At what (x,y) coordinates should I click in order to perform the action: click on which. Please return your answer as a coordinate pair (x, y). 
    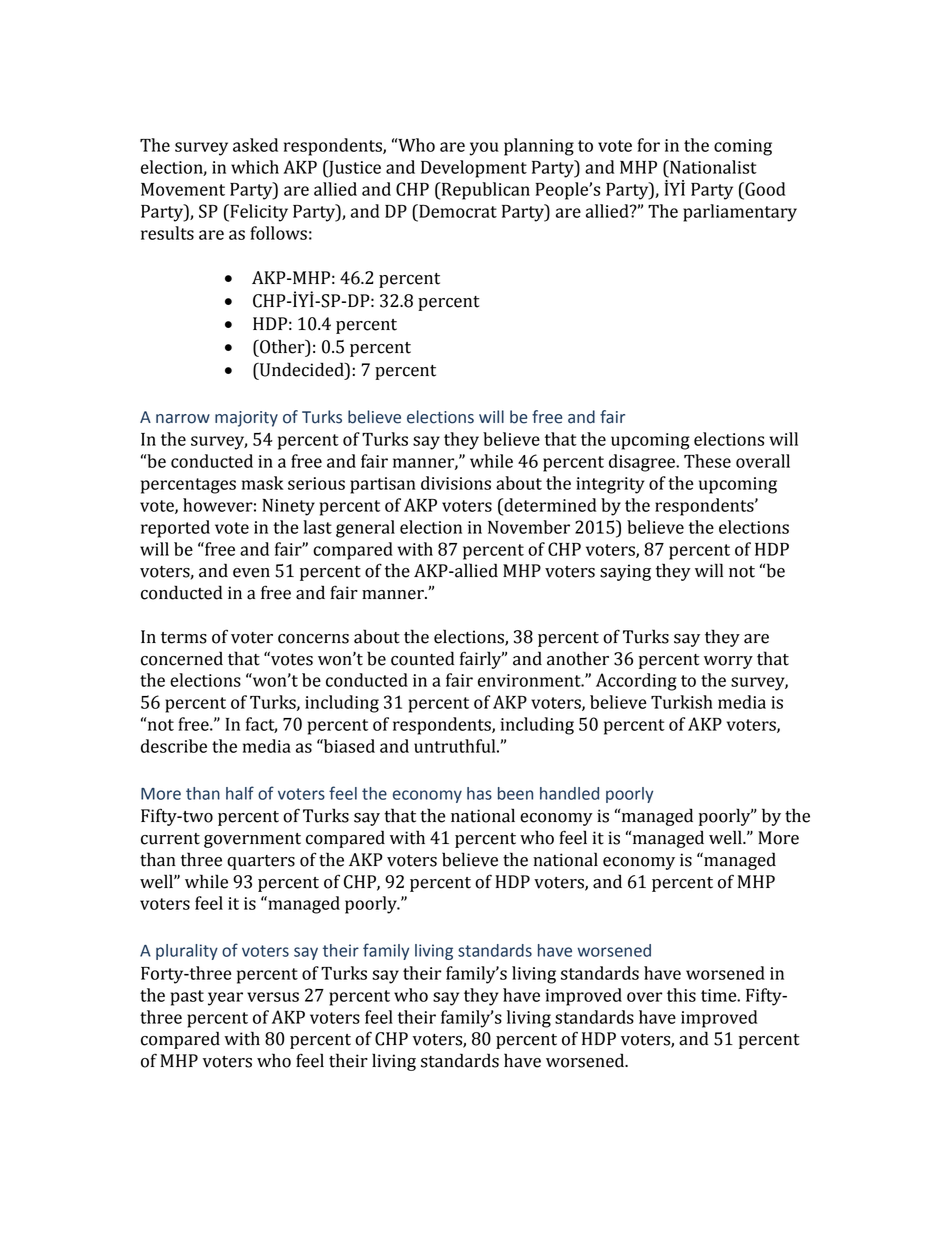
    Looking at the image, I should click on (255, 167).
